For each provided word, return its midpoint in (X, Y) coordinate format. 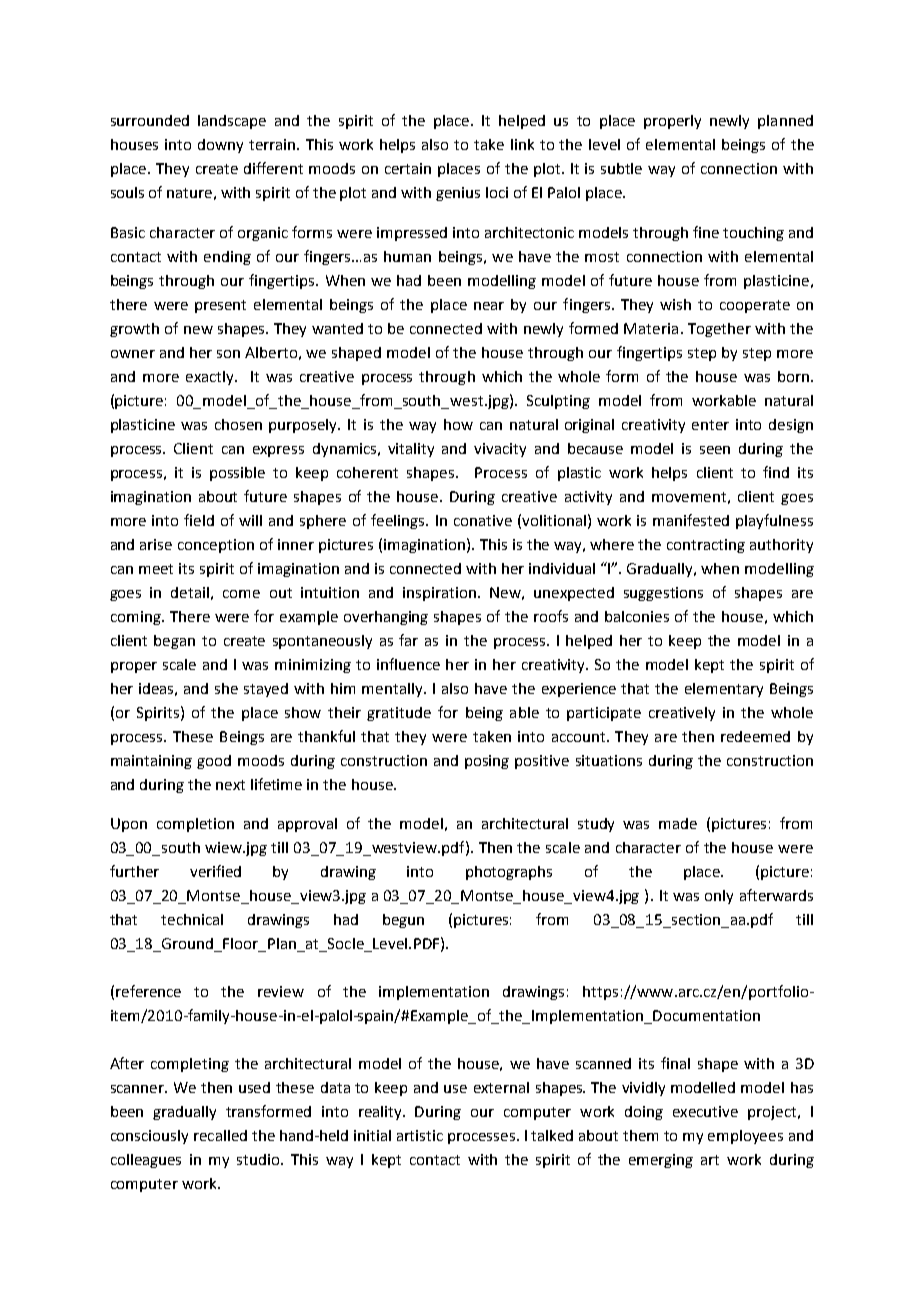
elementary (724, 690)
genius (458, 194)
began (174, 642)
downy (220, 146)
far (408, 640)
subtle (621, 168)
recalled (220, 1135)
